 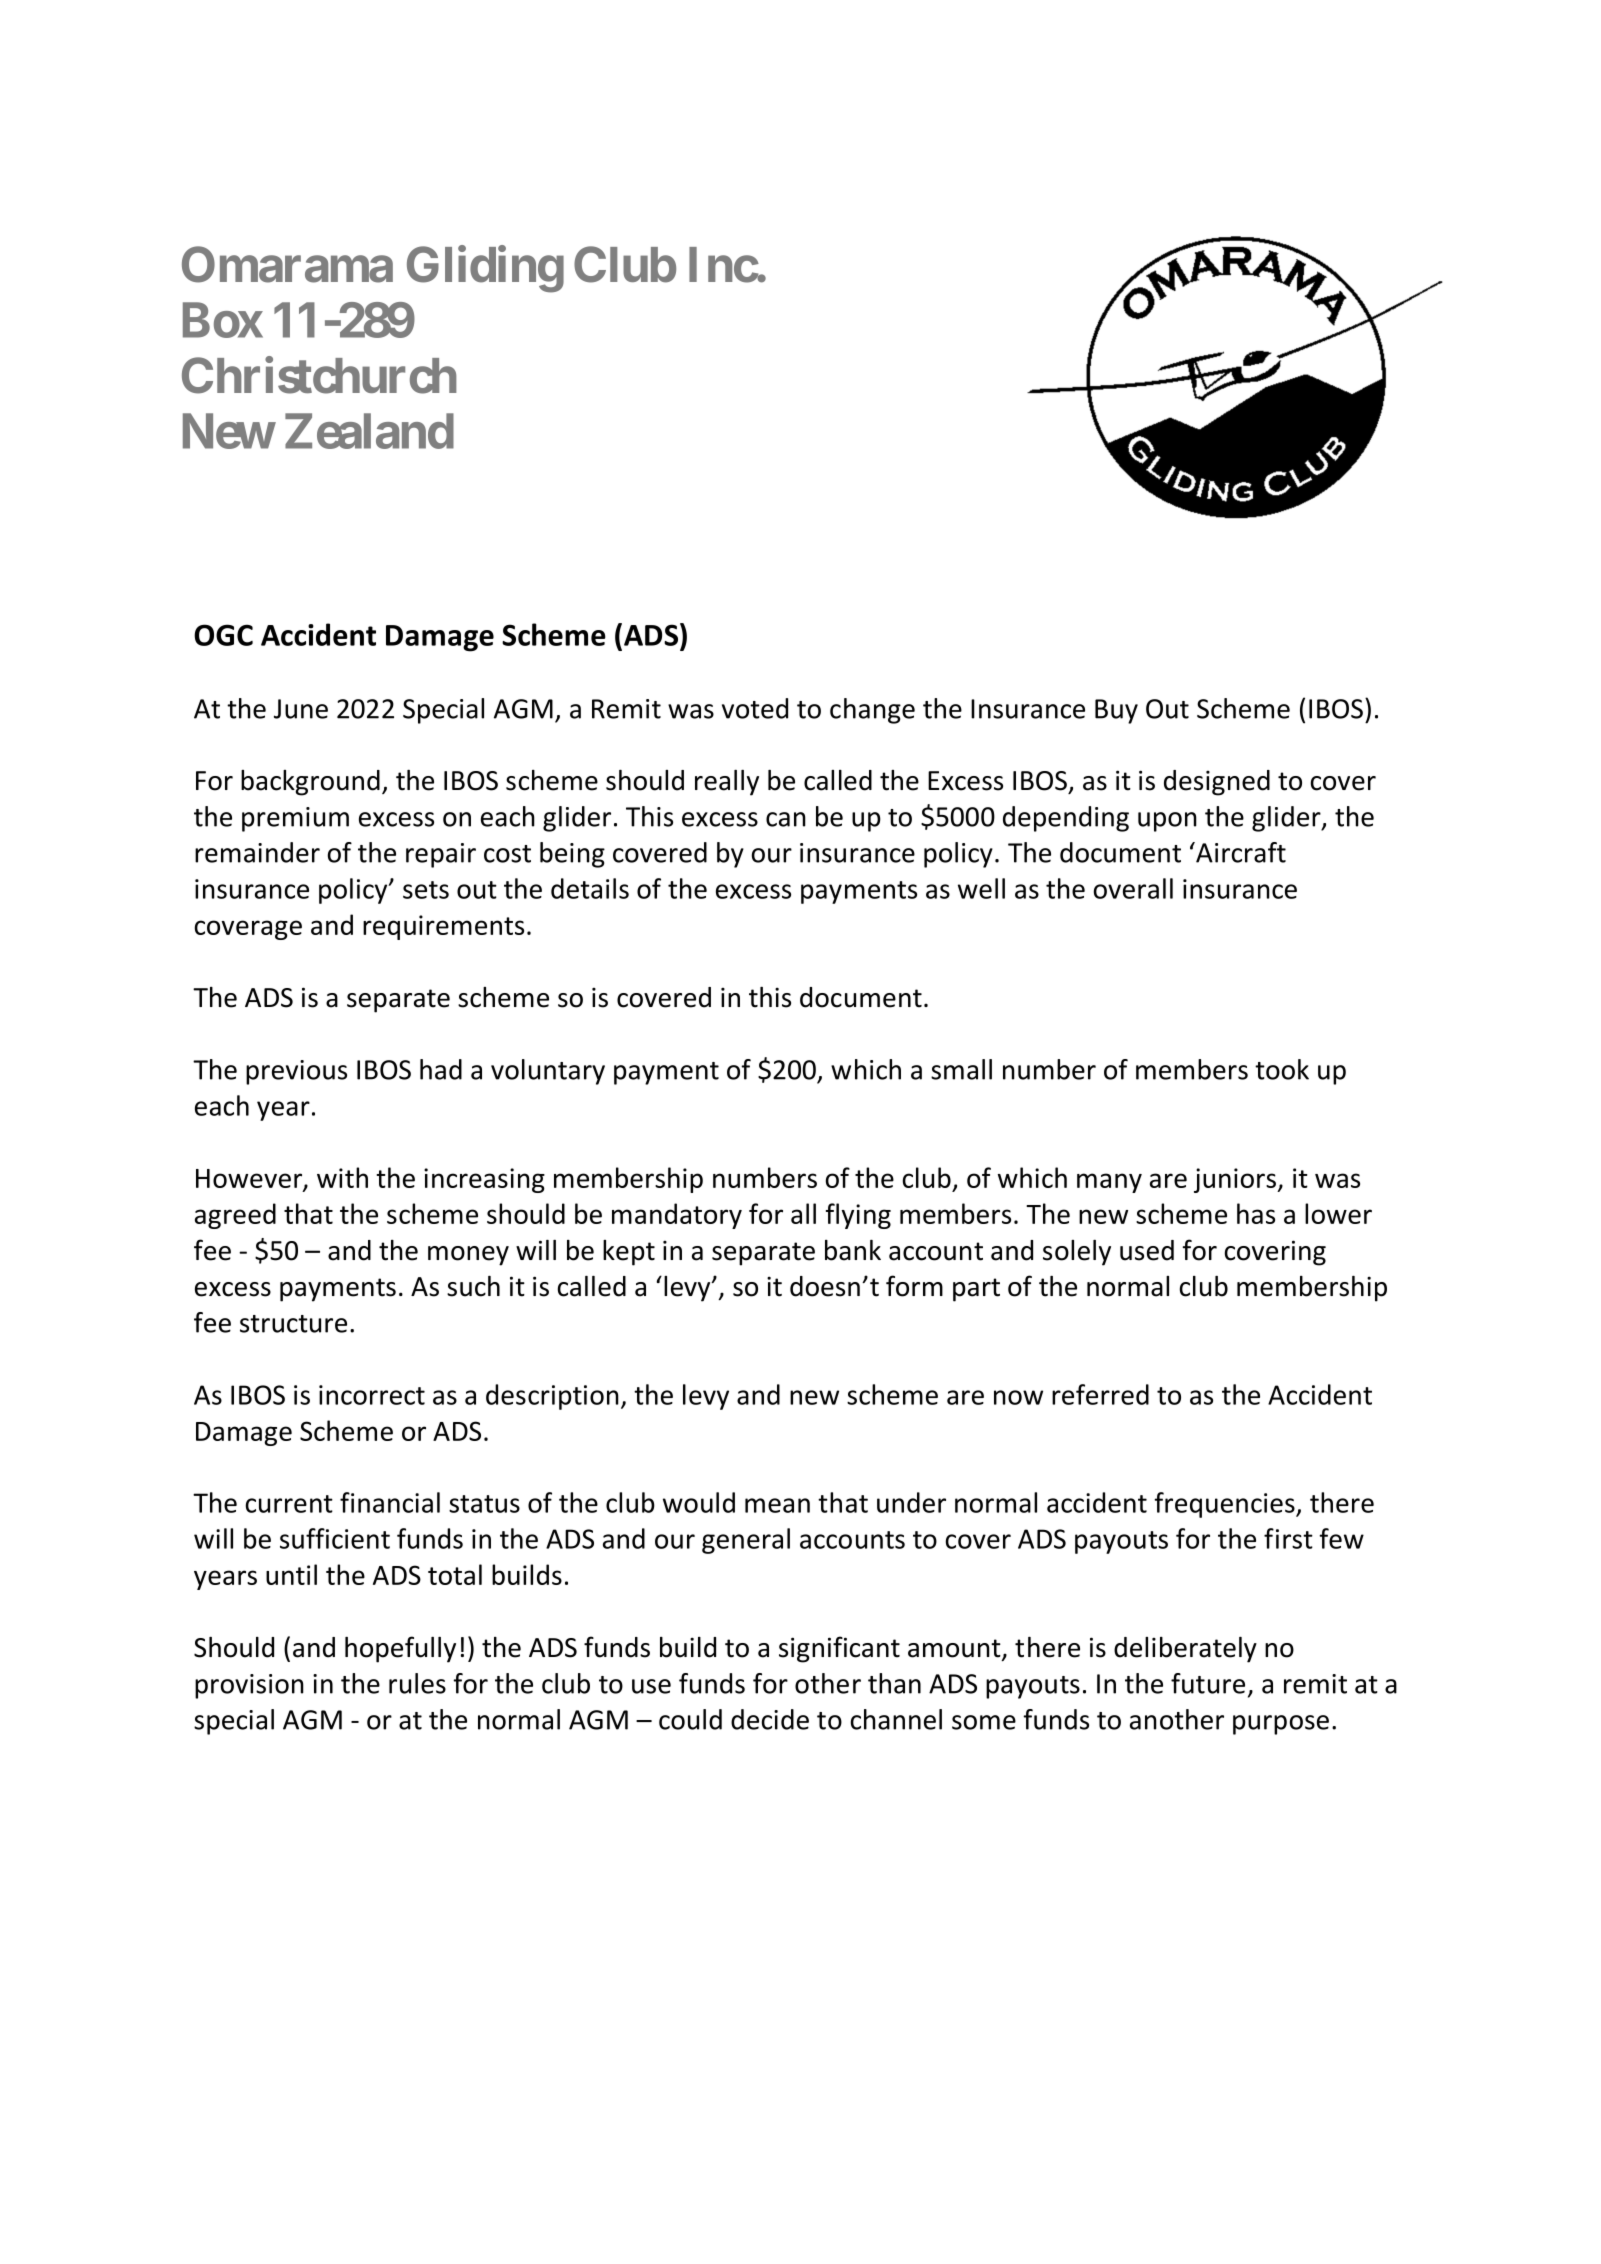 I want to click on form, so click(x=914, y=1286).
